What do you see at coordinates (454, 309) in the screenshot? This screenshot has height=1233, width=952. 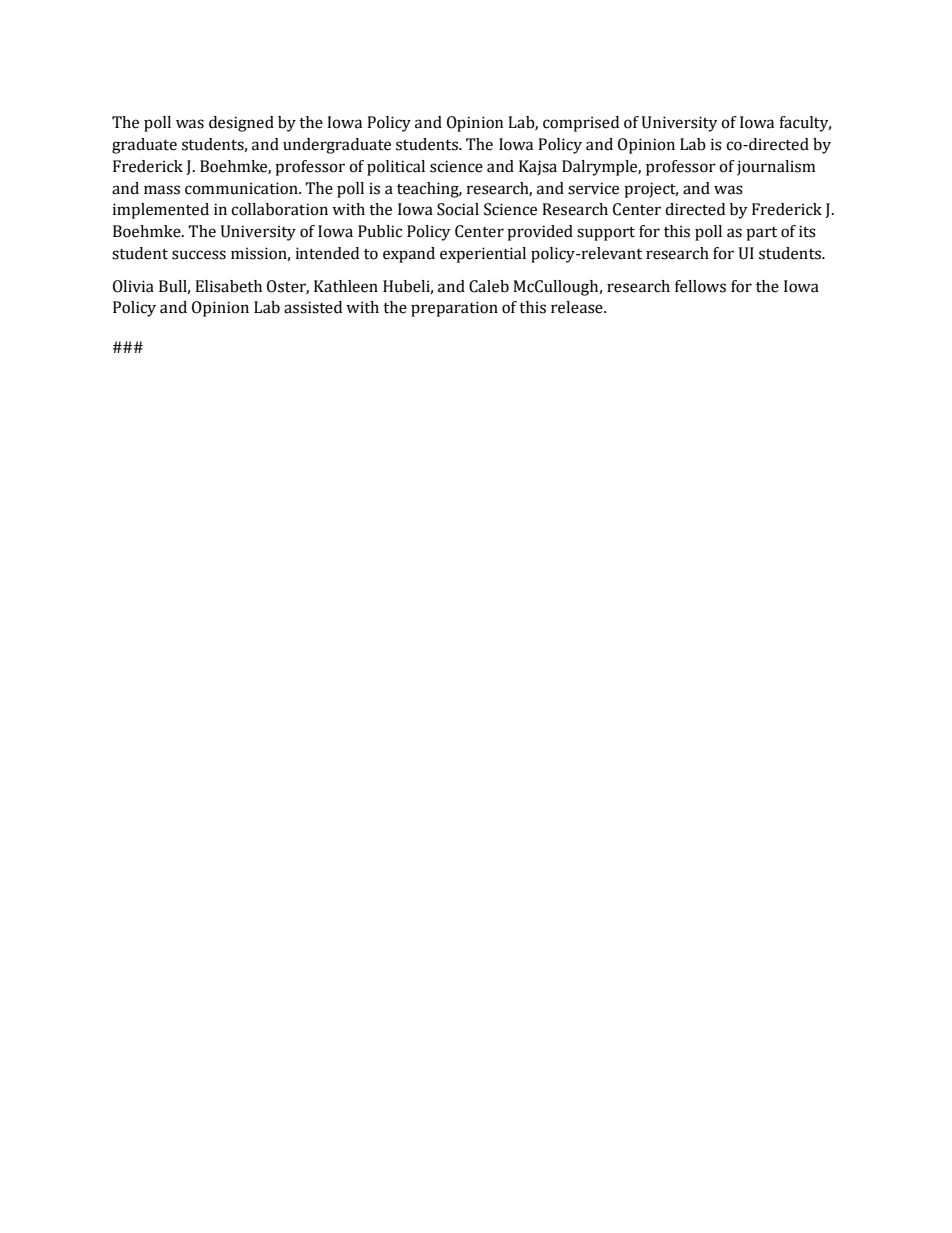 I see `preparation` at bounding box center [454, 309].
